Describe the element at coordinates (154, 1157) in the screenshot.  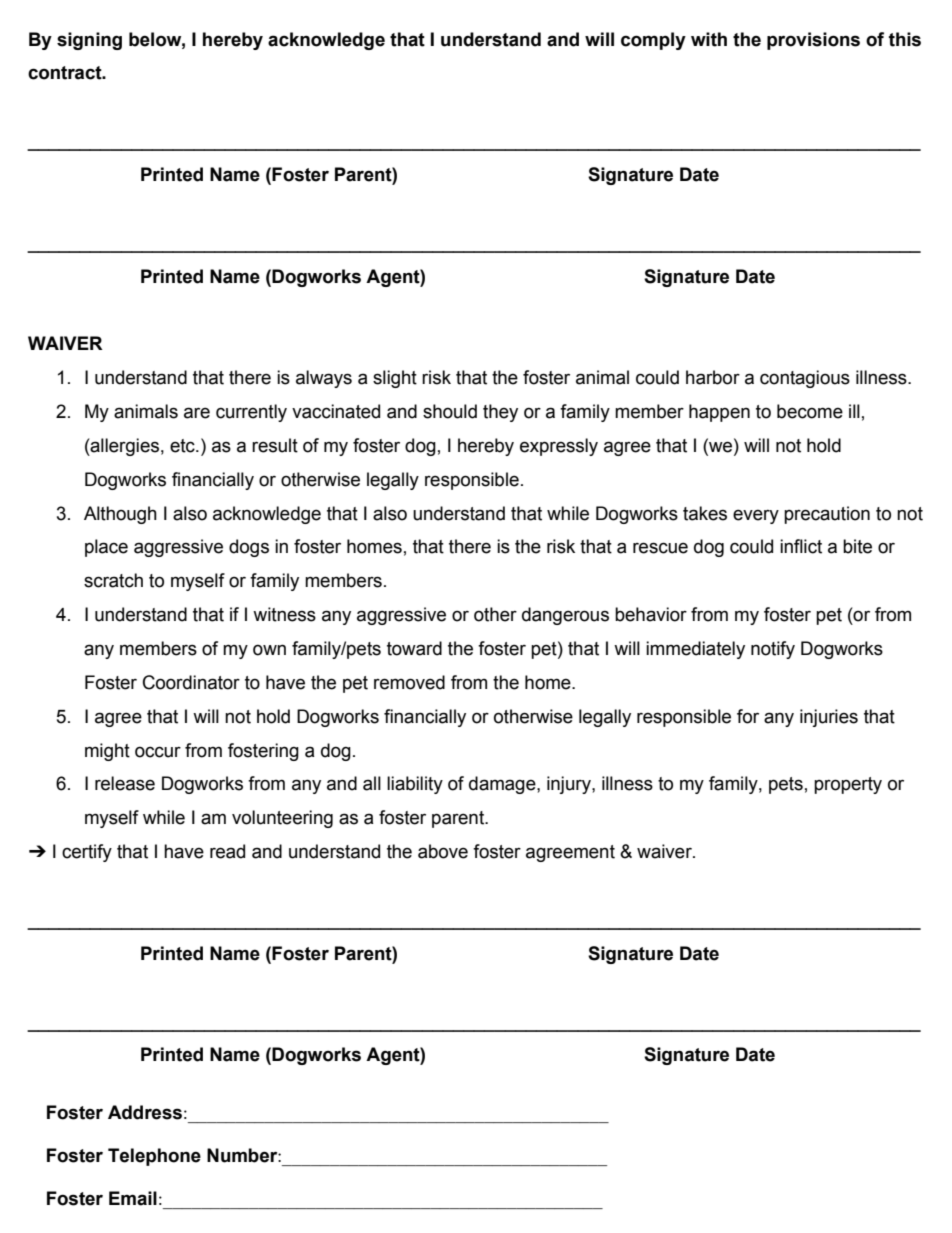
I see `Telephone` at that location.
